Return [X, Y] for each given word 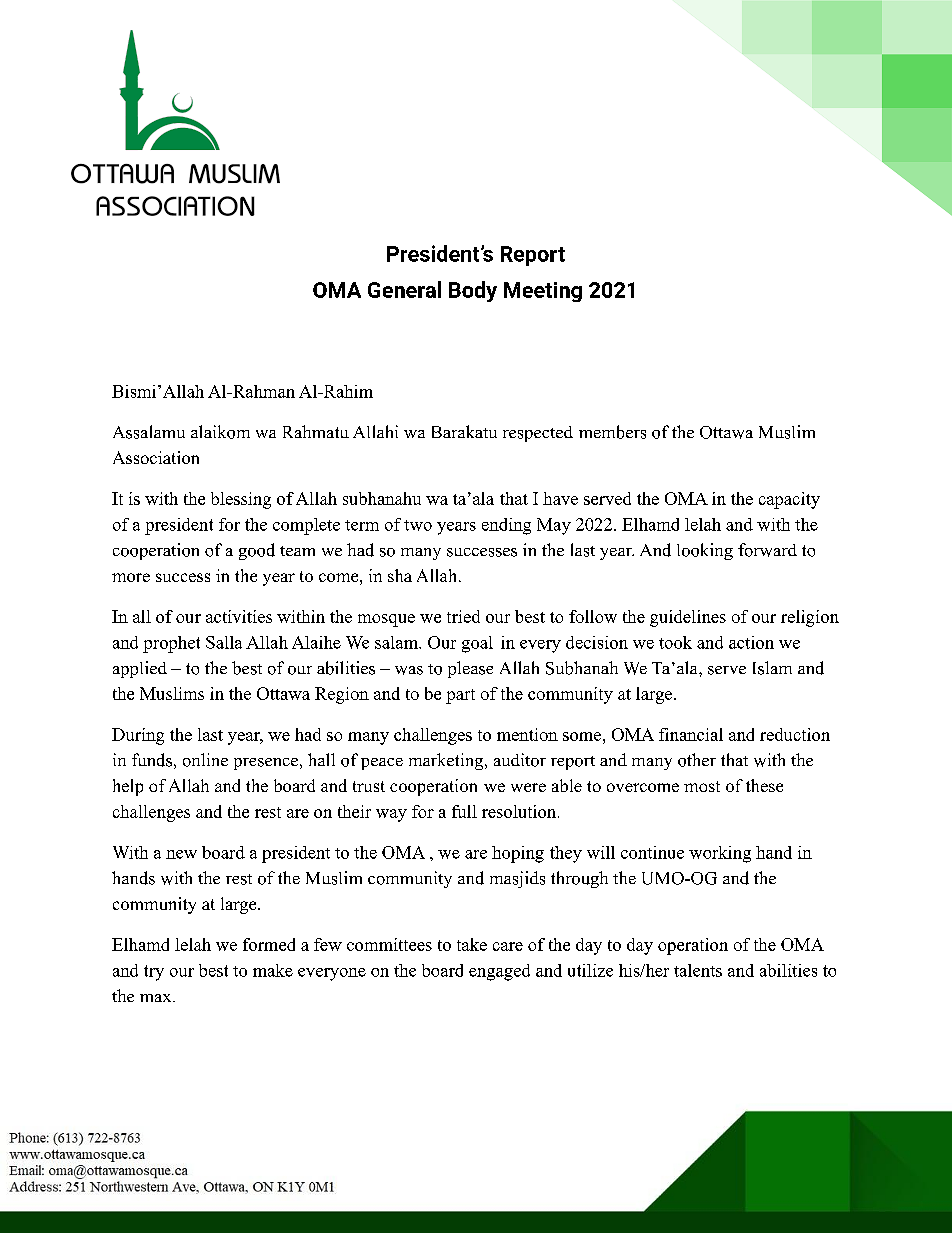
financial [691, 734]
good [257, 551]
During [138, 736]
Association [156, 457]
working [720, 854]
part [460, 696]
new [181, 854]
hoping [518, 854]
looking [705, 551]
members [612, 432]
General [404, 289]
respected [538, 434]
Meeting [543, 292]
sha [400, 575]
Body [473, 291]
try [154, 973]
